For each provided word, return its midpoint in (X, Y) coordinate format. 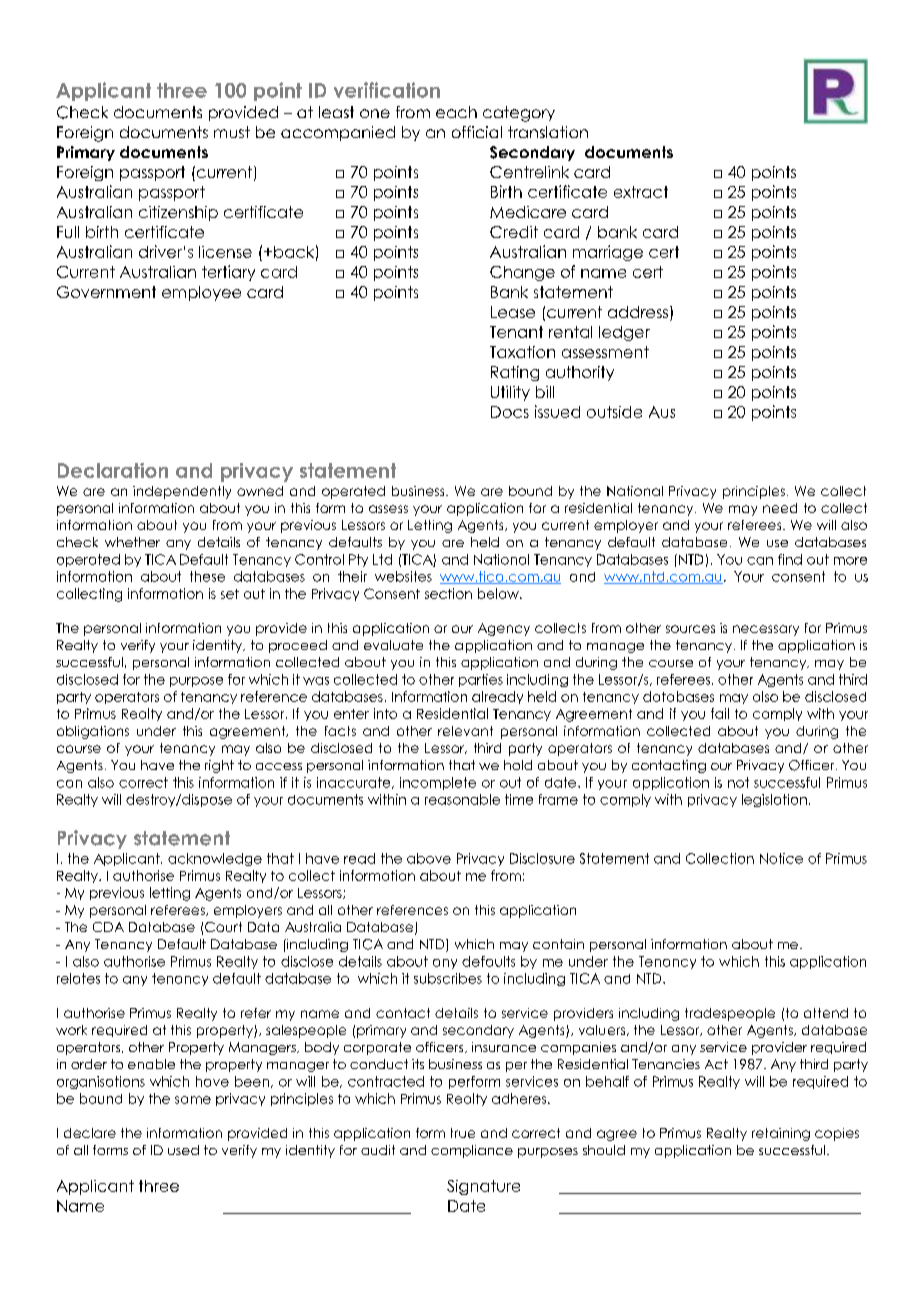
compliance (472, 1151)
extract (641, 192)
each (456, 112)
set (230, 594)
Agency (504, 629)
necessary (766, 630)
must (232, 132)
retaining (781, 1134)
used (183, 1150)
